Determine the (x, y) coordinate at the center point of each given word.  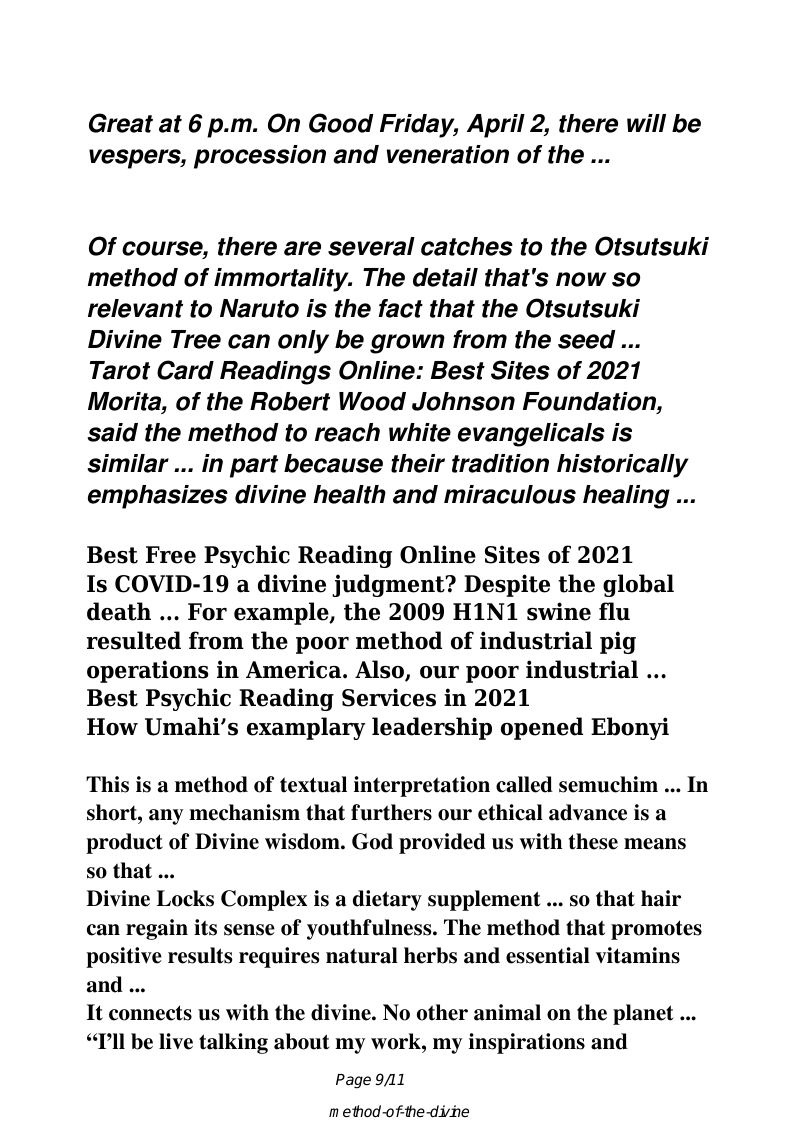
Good (341, 123)
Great (121, 123)
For (207, 612)
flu (614, 611)
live (176, 1041)
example (282, 613)
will (646, 123)
